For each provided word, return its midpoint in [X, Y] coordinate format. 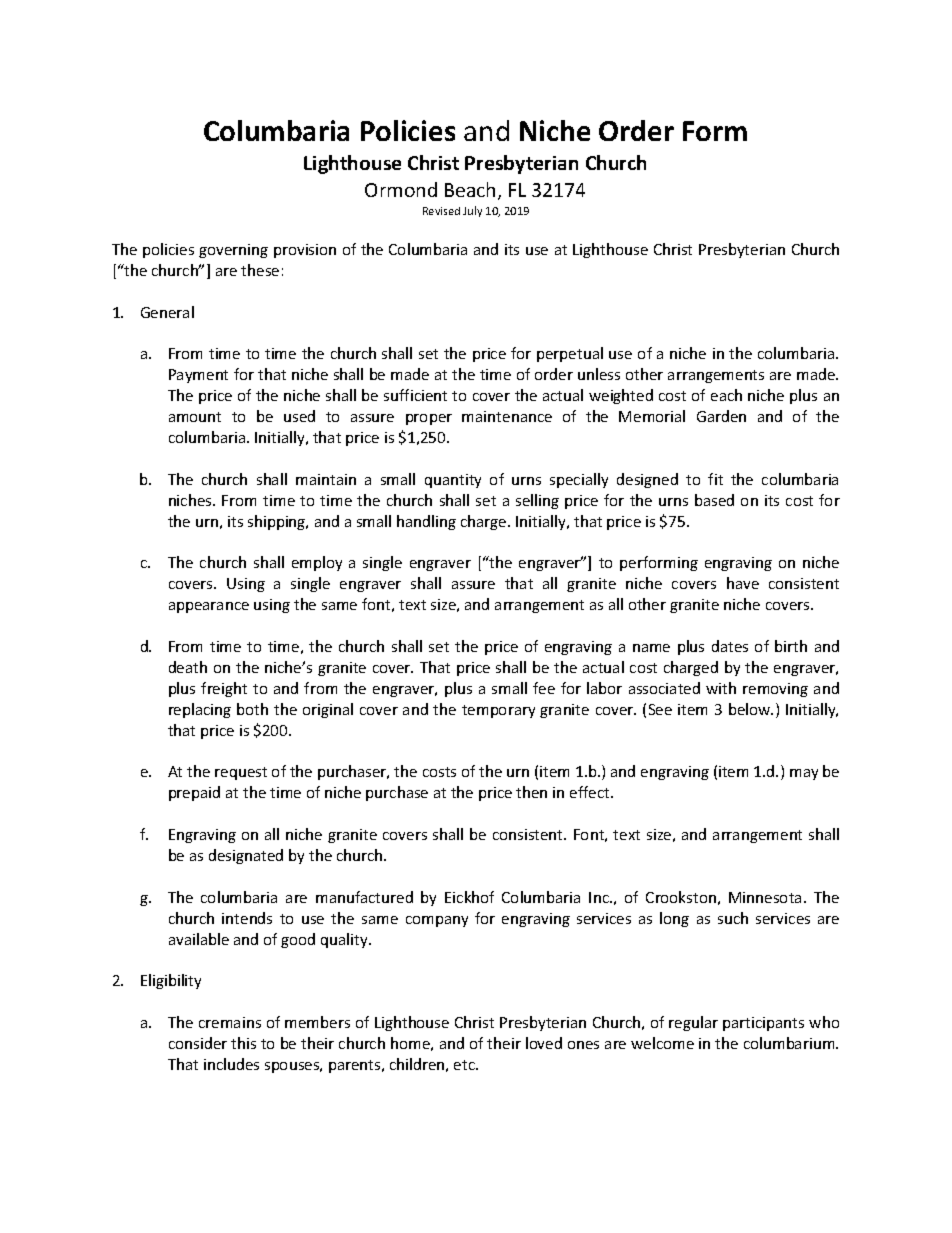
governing [233, 251]
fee [544, 688]
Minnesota [765, 897]
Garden [721, 416]
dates [730, 646]
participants [763, 1024]
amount [195, 417]
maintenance [507, 416]
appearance [209, 607]
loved [544, 1043]
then [531, 792]
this [243, 1043]
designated [246, 856]
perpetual [570, 354]
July [472, 211]
